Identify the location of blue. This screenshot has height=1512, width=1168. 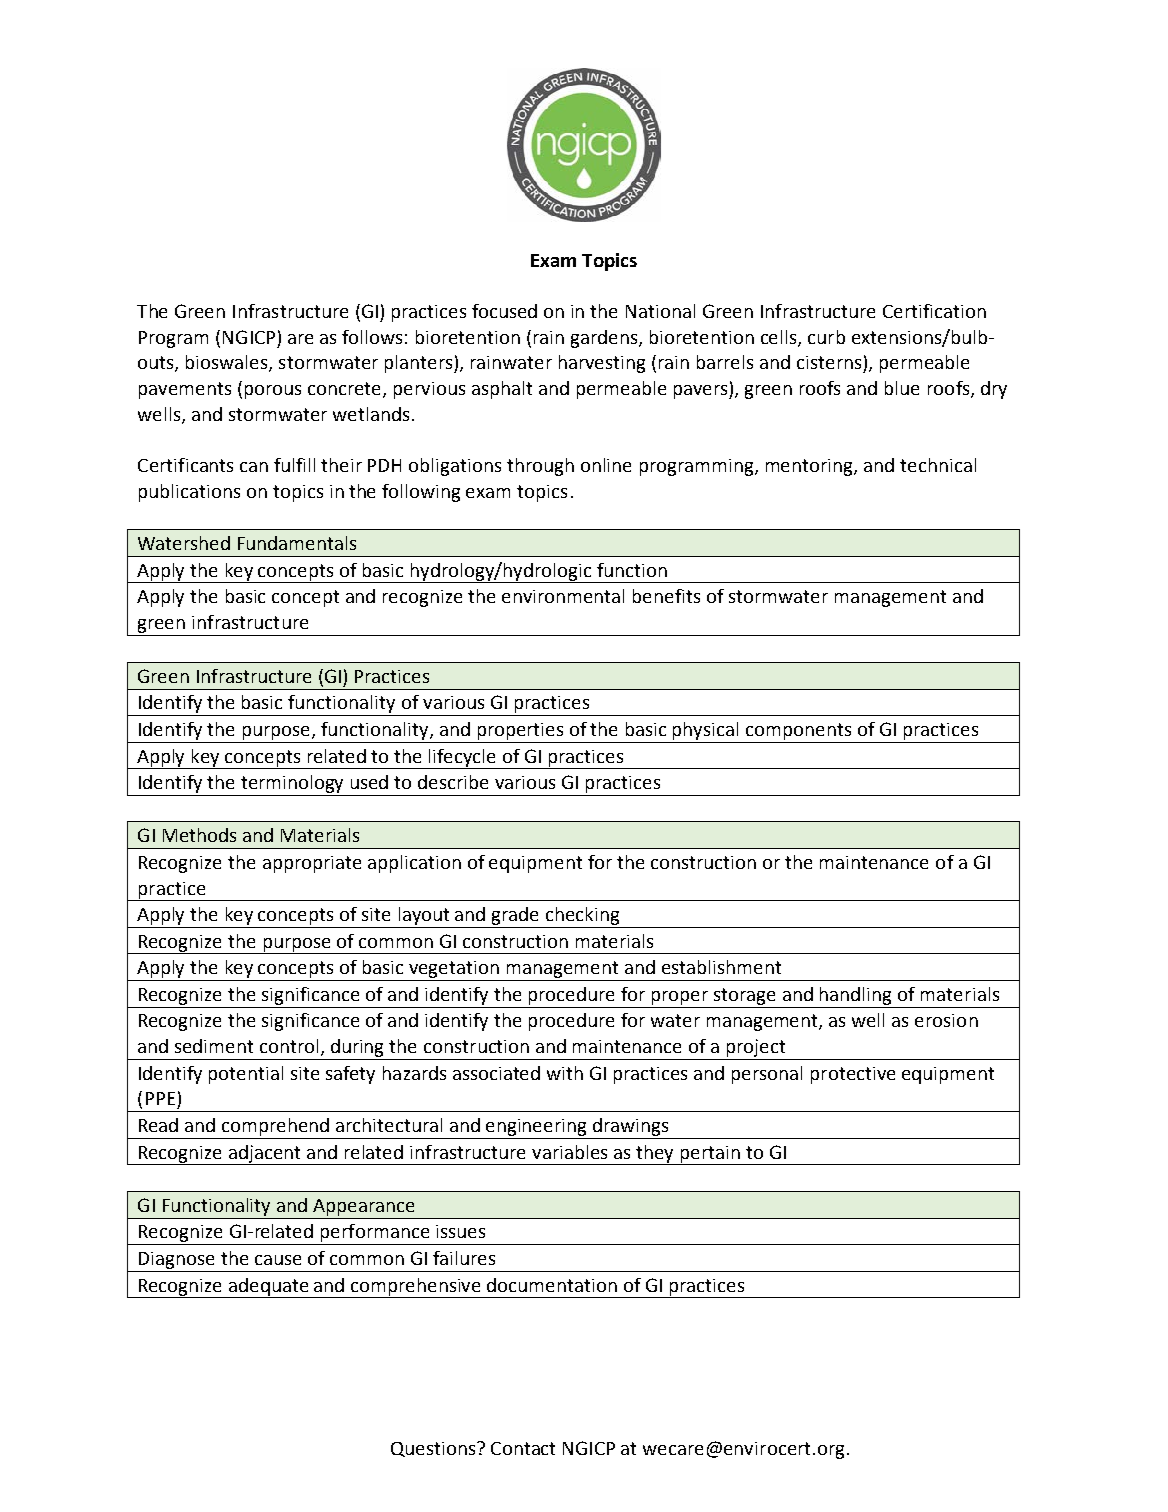
(902, 388).
